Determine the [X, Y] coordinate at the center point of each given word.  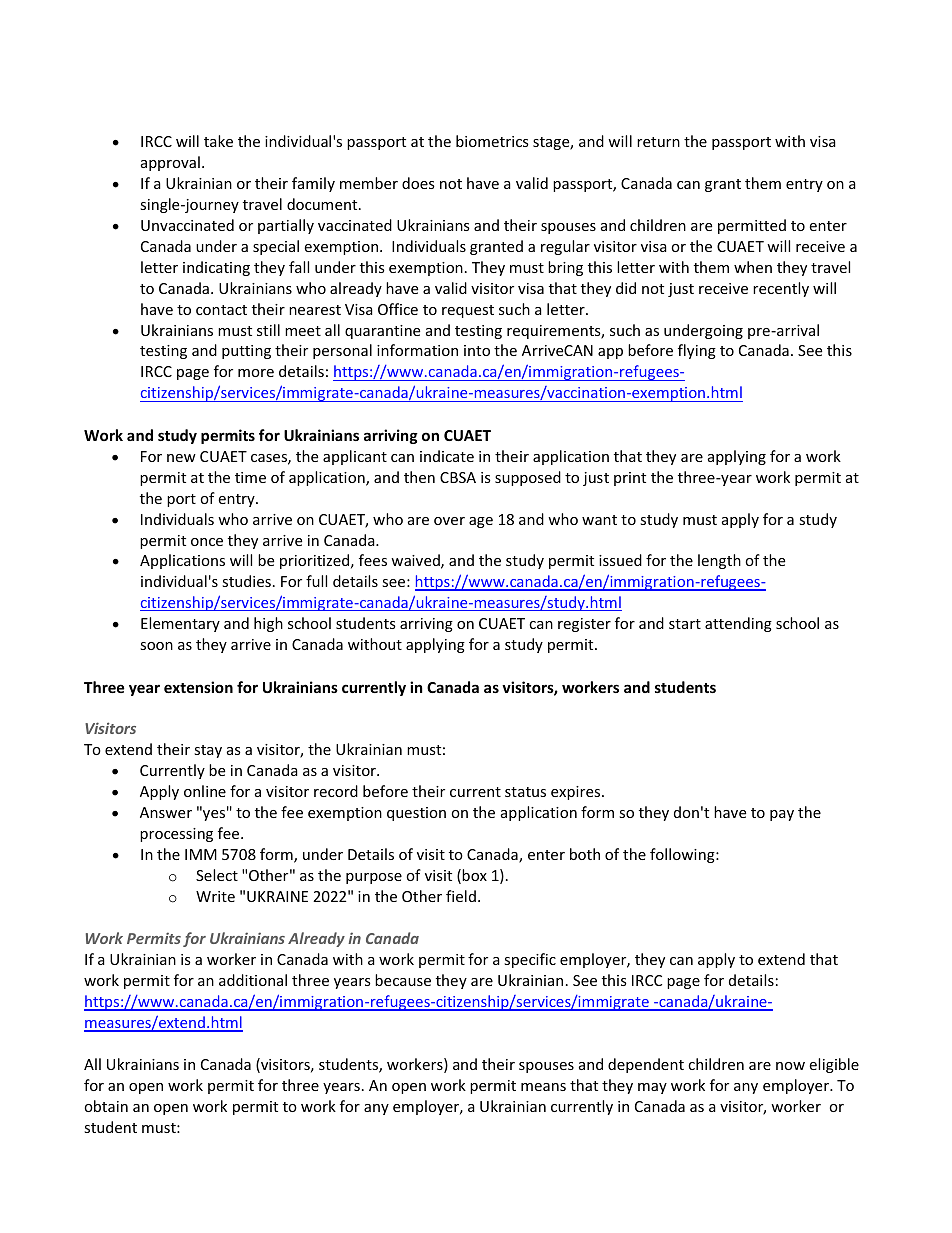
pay [782, 815]
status [525, 792]
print [630, 479]
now [790, 1066]
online [205, 791]
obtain [106, 1106]
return [658, 142]
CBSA [458, 477]
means [543, 1087]
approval [170, 163]
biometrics [492, 141]
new [181, 458]
